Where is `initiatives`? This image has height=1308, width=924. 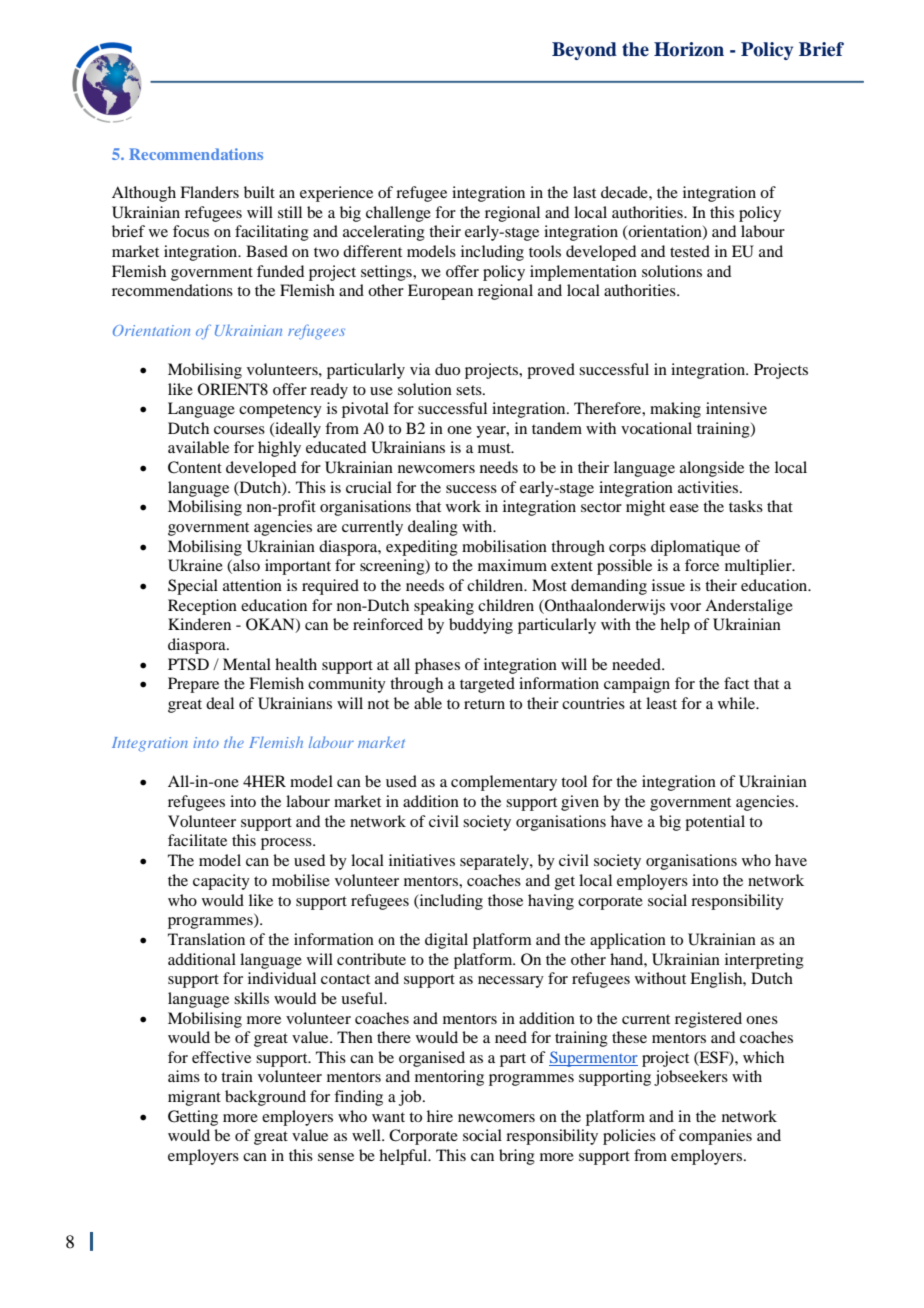 initiatives is located at coordinates (422, 860).
